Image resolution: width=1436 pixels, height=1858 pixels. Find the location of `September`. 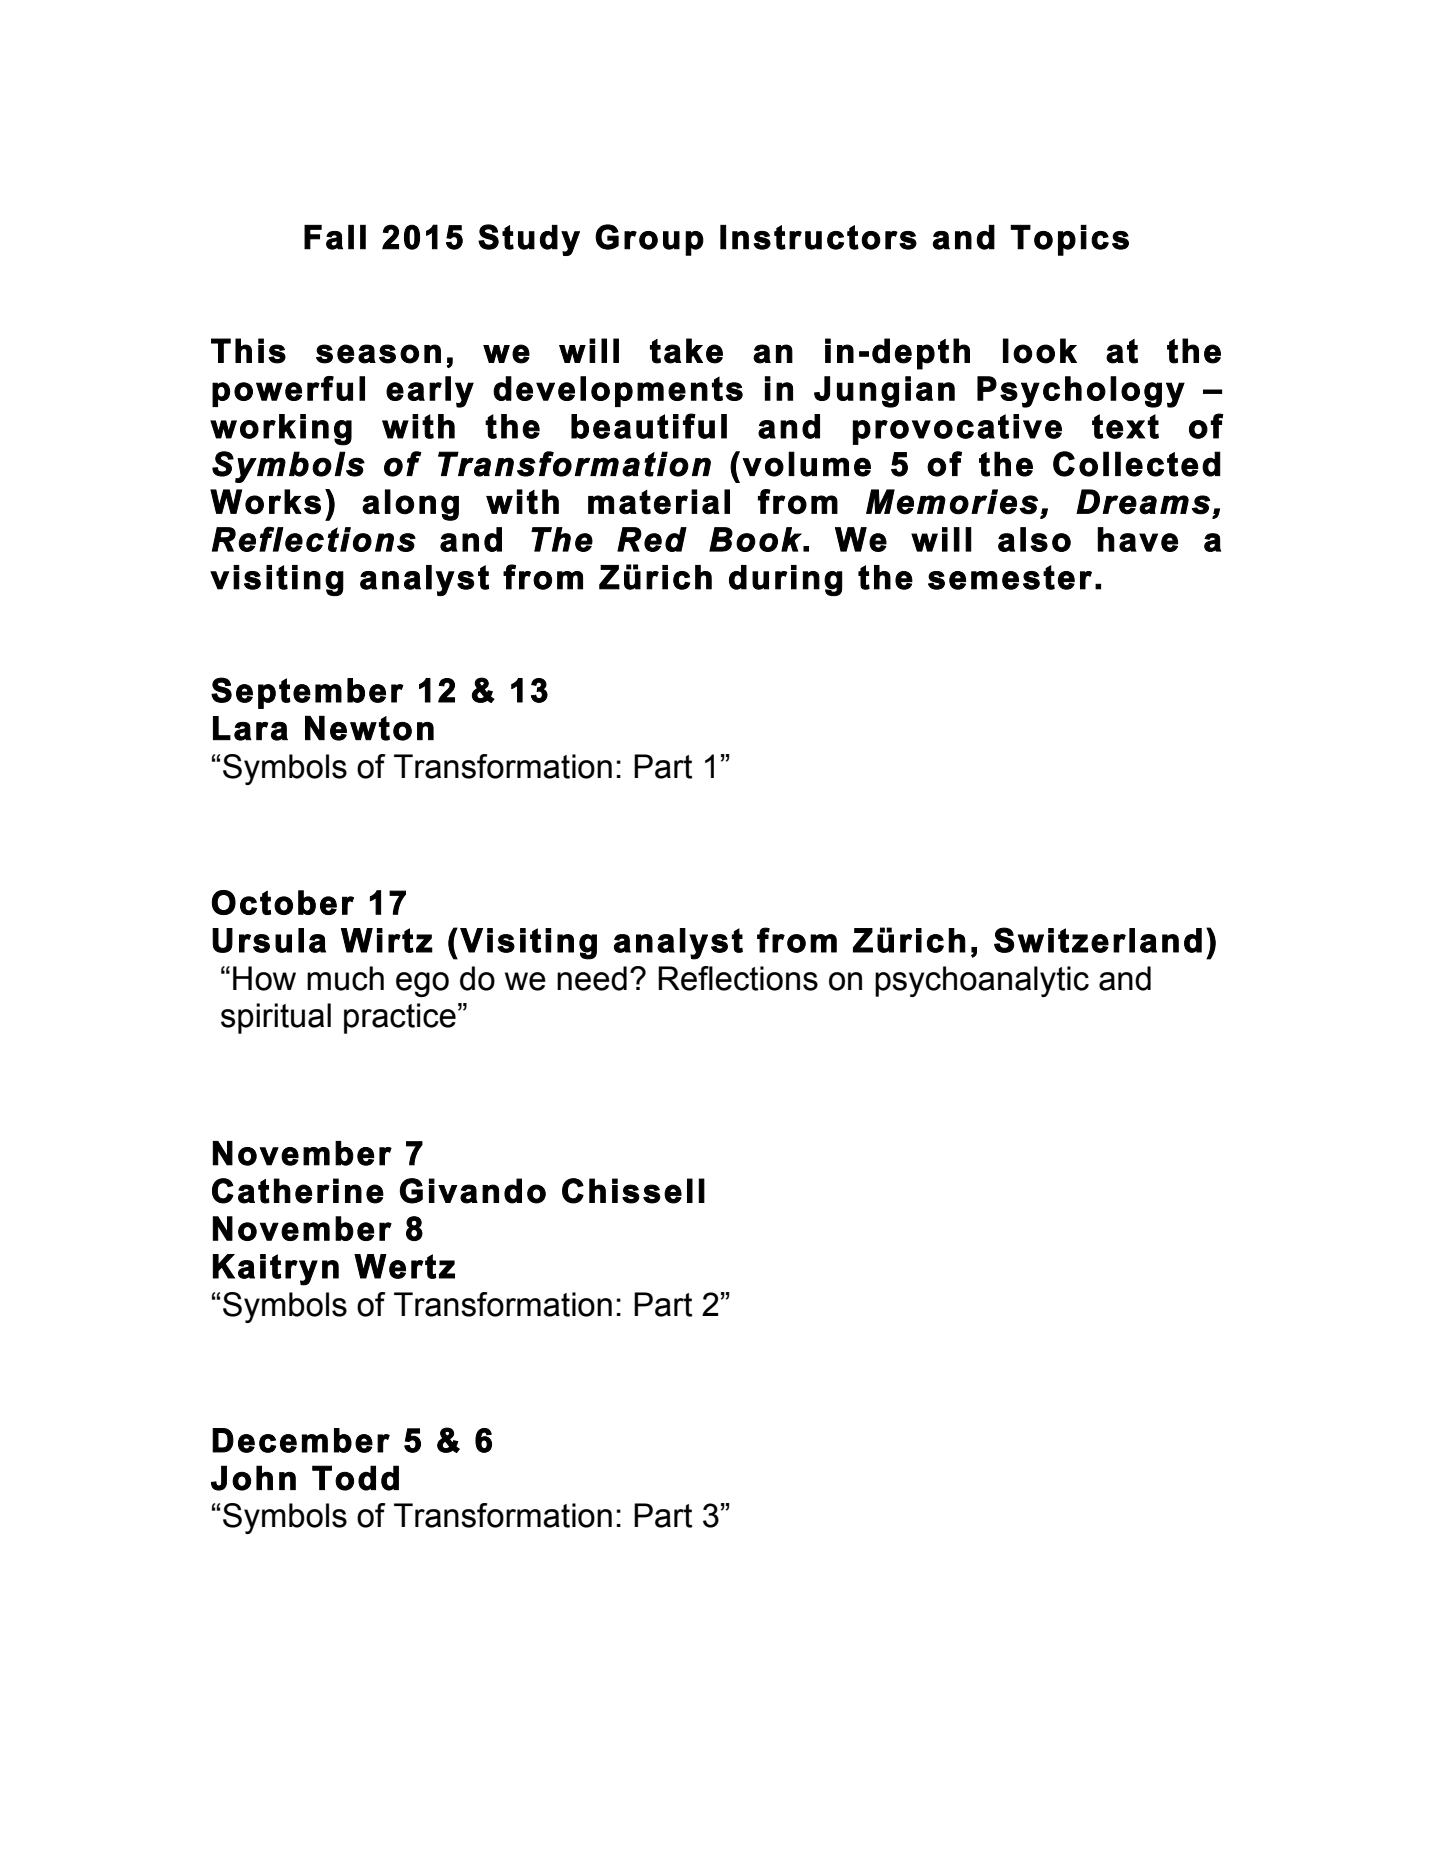

September is located at coordinates (307, 693).
